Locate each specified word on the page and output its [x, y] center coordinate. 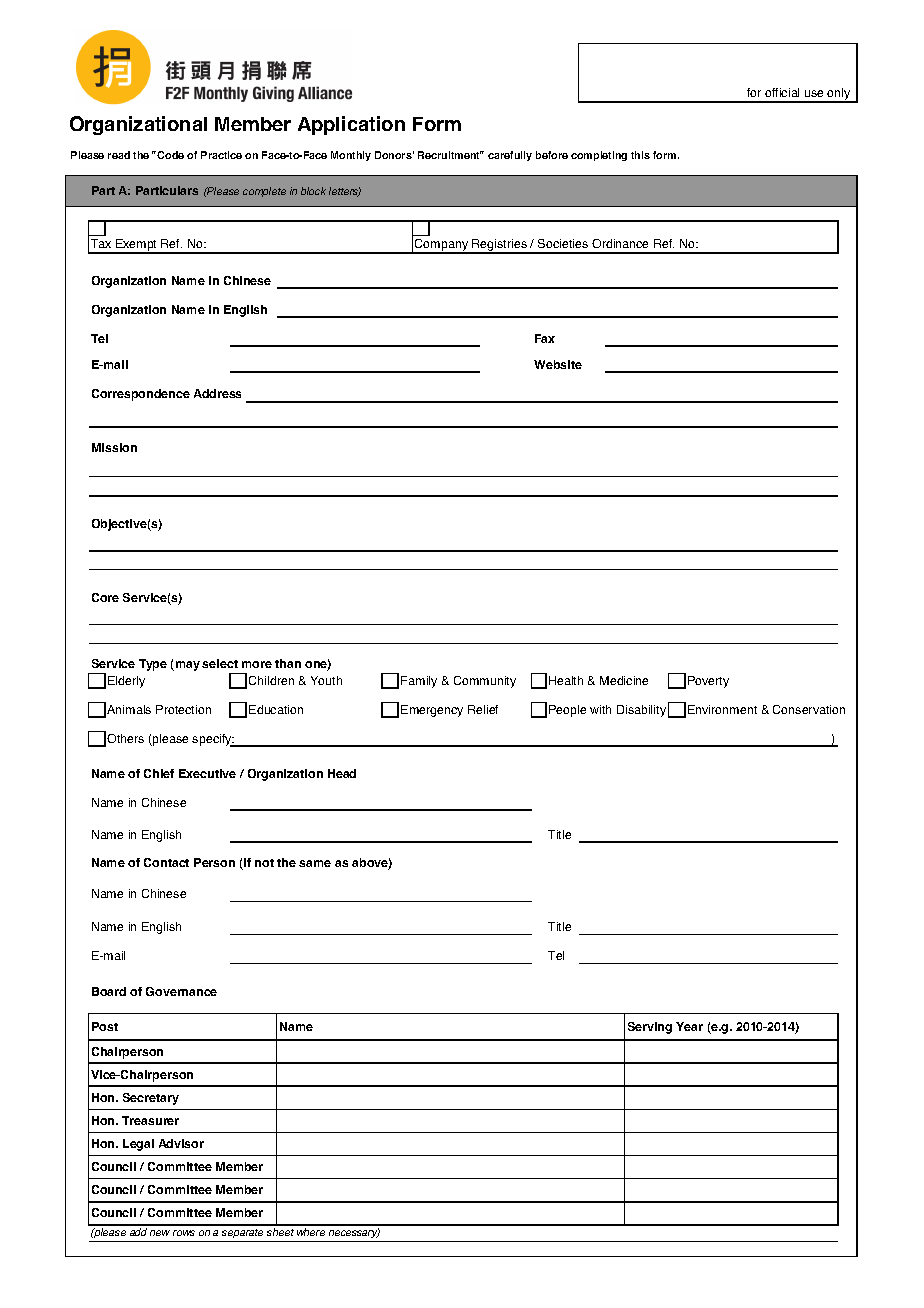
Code [170, 155]
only [839, 95]
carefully [510, 156]
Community [485, 682]
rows [184, 1233]
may [186, 666]
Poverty [708, 682]
